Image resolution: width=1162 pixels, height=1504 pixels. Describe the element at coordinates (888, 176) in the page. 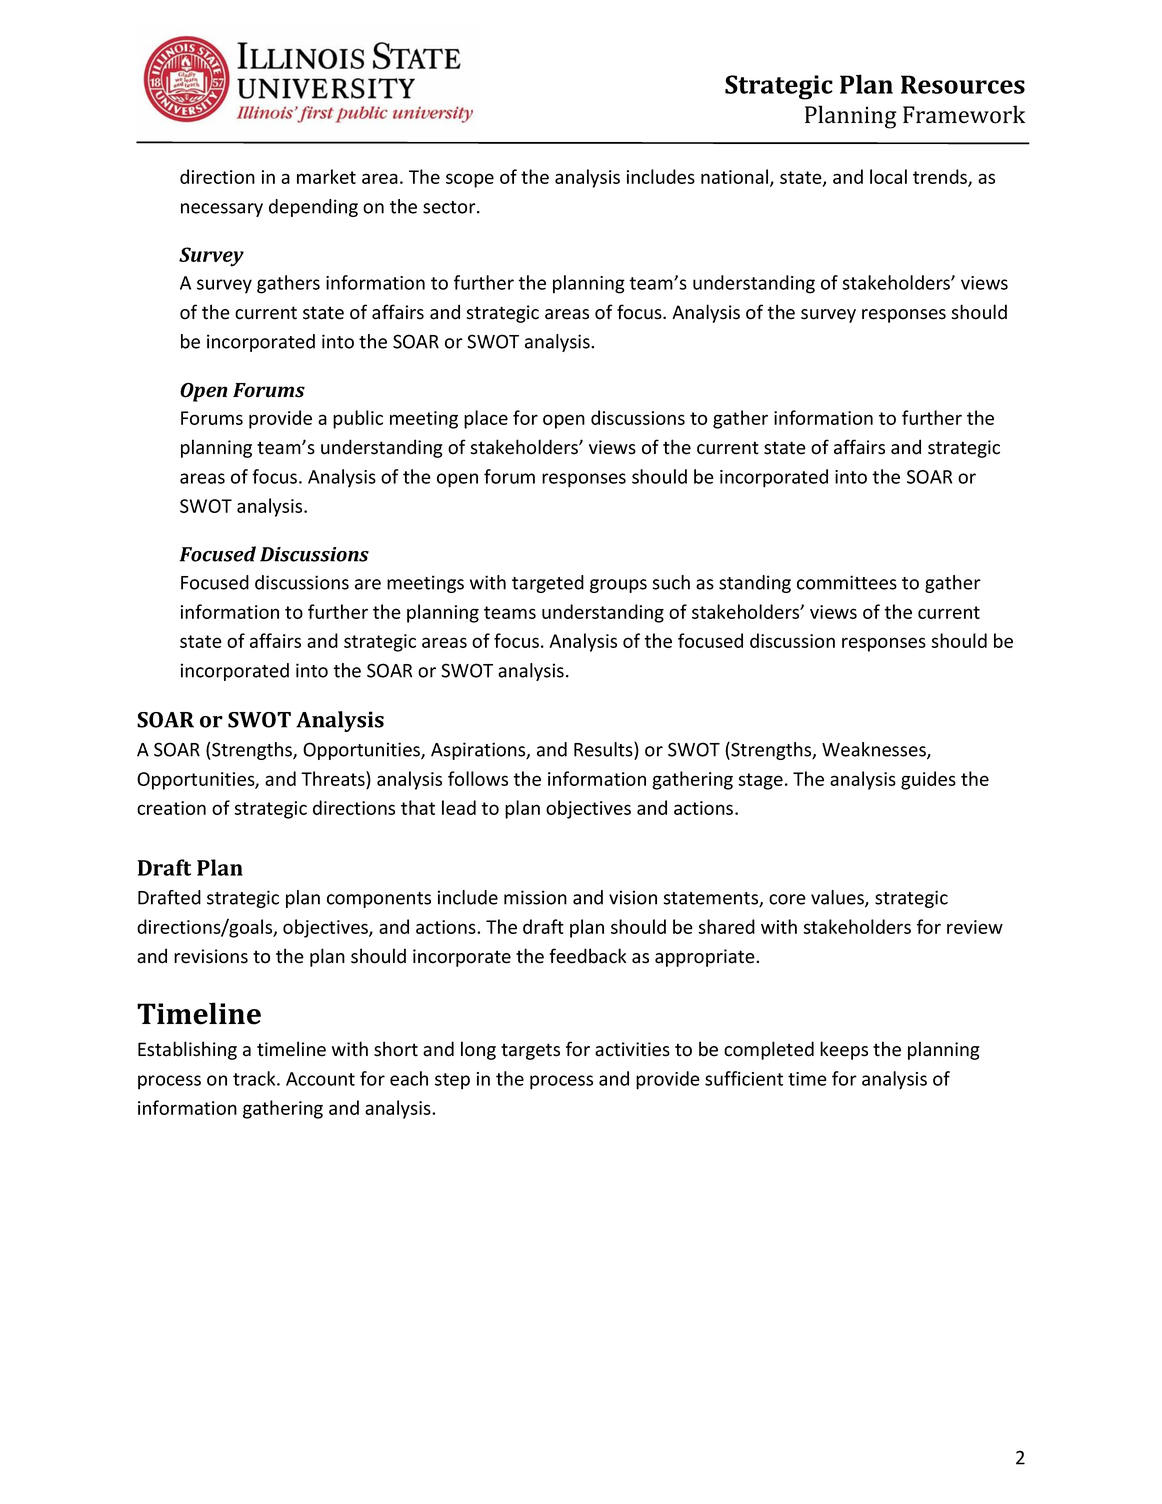

I see `local` at that location.
